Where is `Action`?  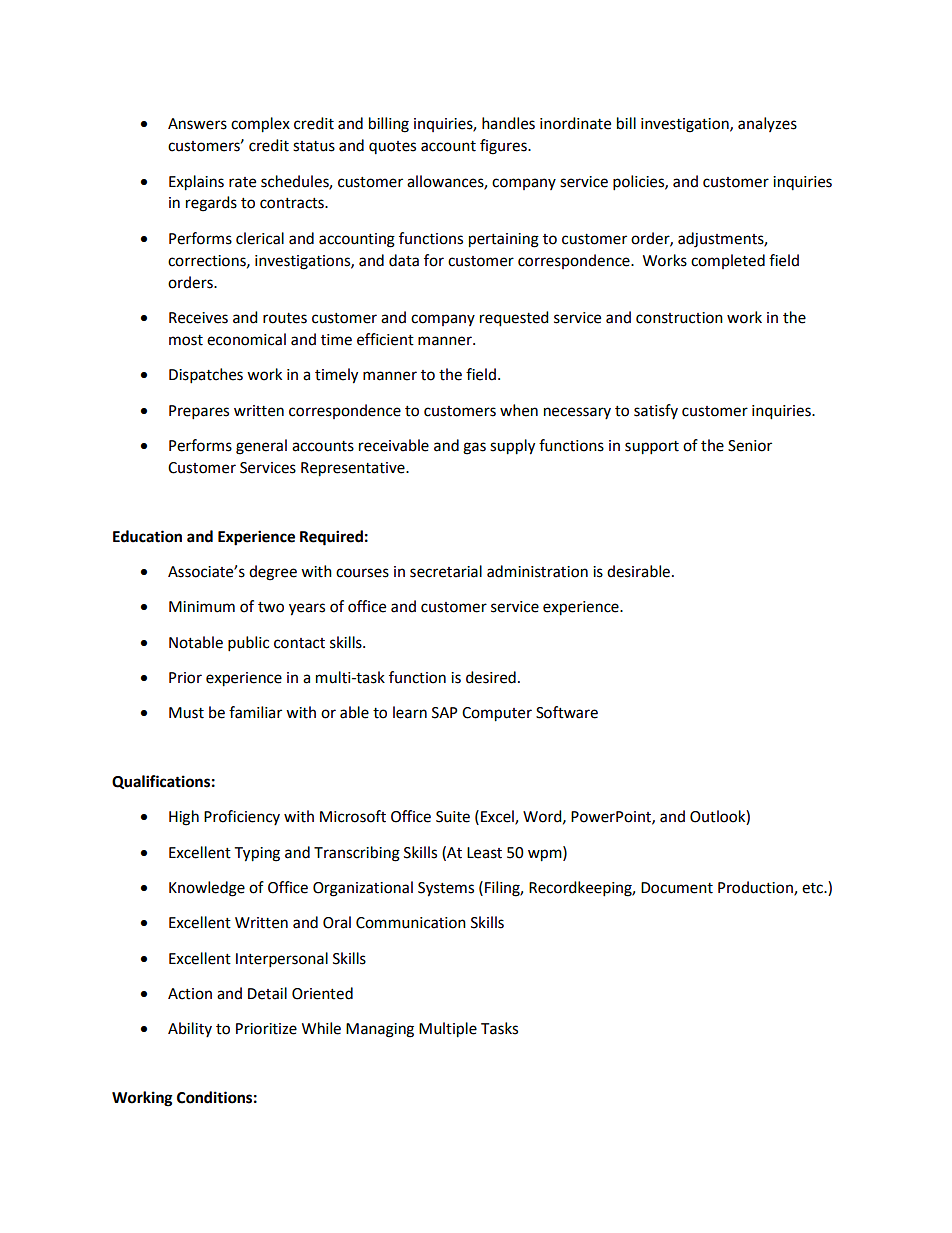 Action is located at coordinates (190, 994).
